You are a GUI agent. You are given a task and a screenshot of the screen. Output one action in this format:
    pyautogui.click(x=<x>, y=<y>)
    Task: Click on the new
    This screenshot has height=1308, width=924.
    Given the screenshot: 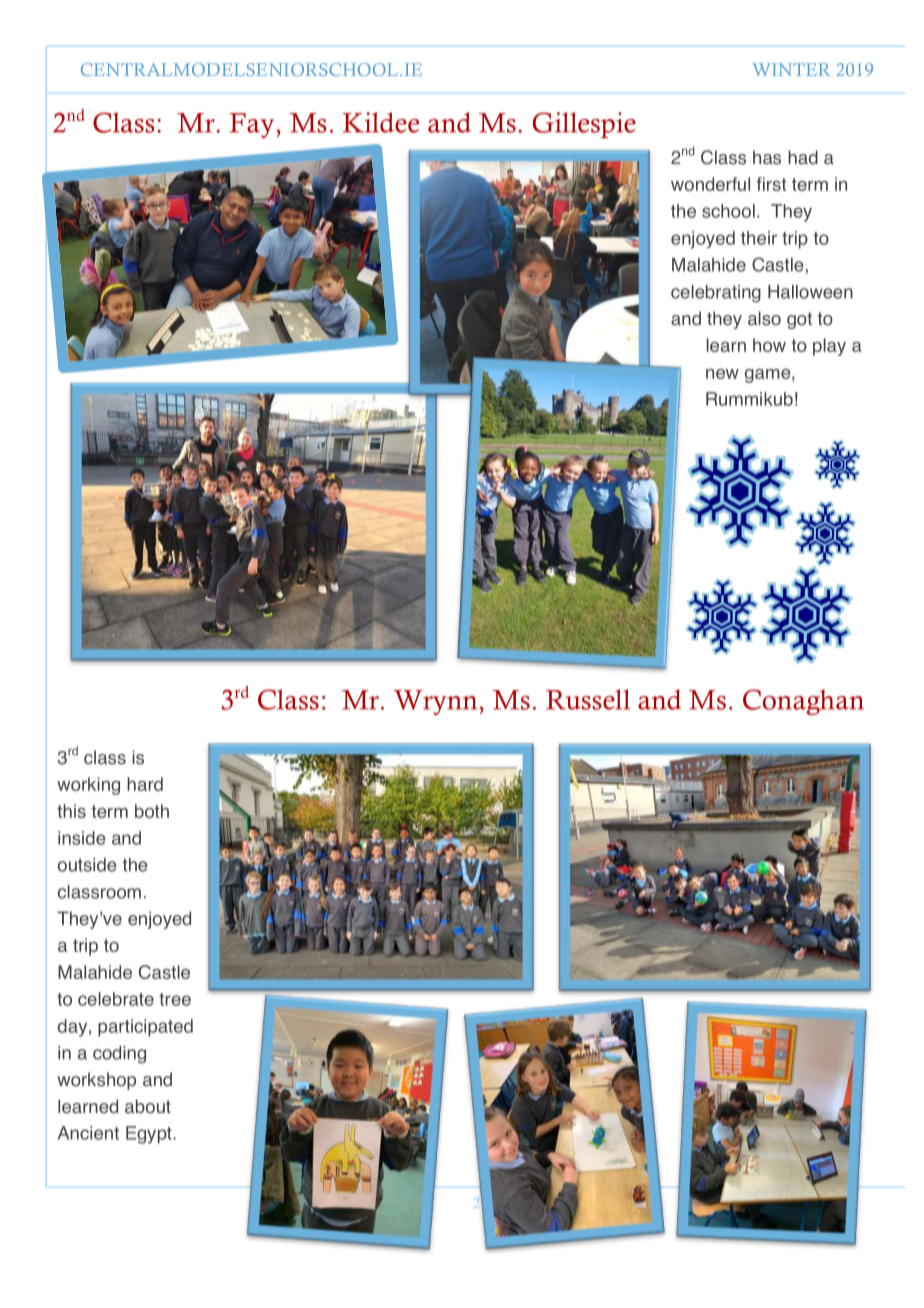 What is the action you would take?
    pyautogui.click(x=722, y=374)
